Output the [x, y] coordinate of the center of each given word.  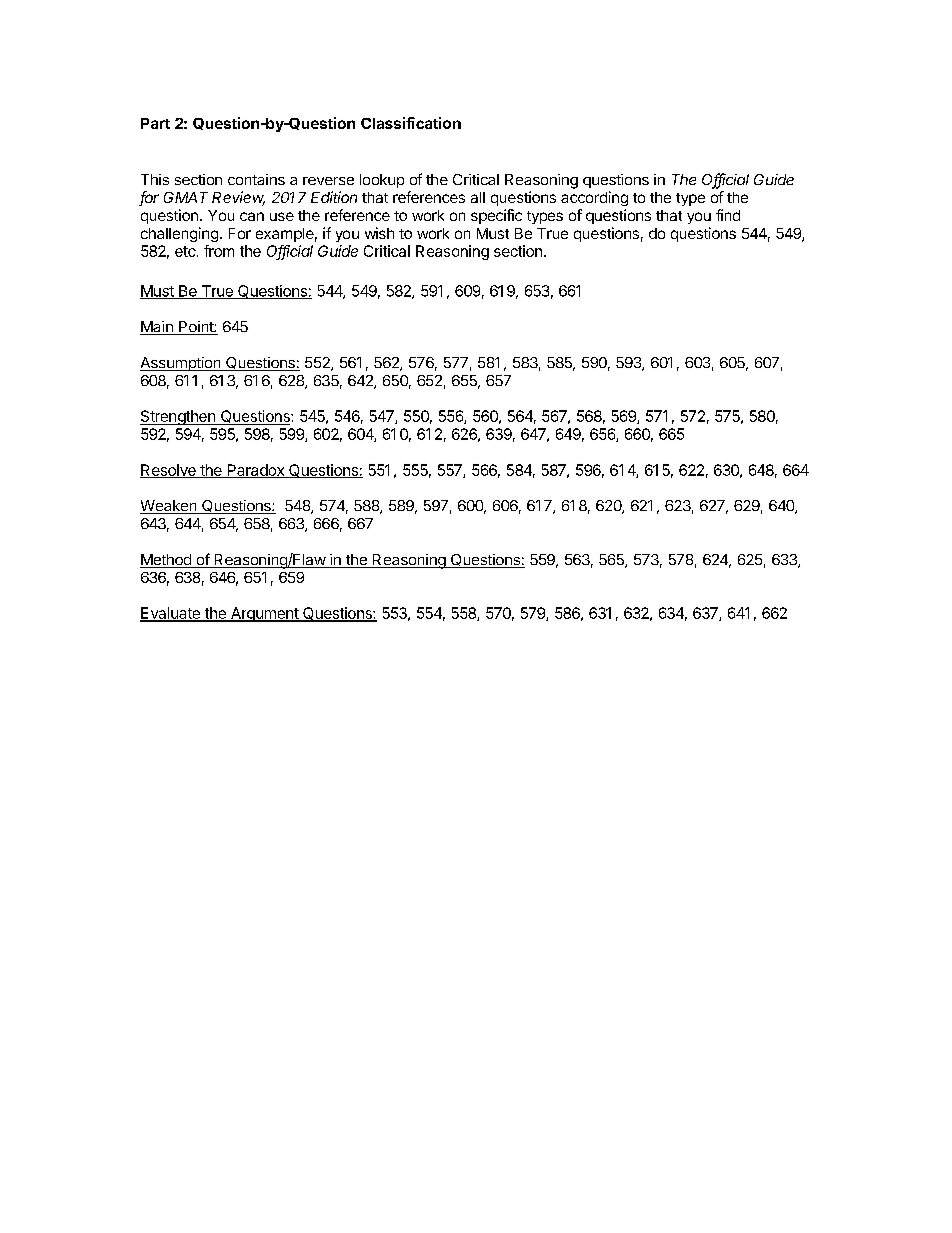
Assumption [181, 364]
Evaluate [171, 614]
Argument [264, 614]
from [219, 251]
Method [166, 561]
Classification [411, 123]
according [594, 198]
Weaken [169, 507]
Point [196, 328]
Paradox [255, 471]
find [728, 215]
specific [496, 216]
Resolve [169, 471]
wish [379, 233]
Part [155, 123]
